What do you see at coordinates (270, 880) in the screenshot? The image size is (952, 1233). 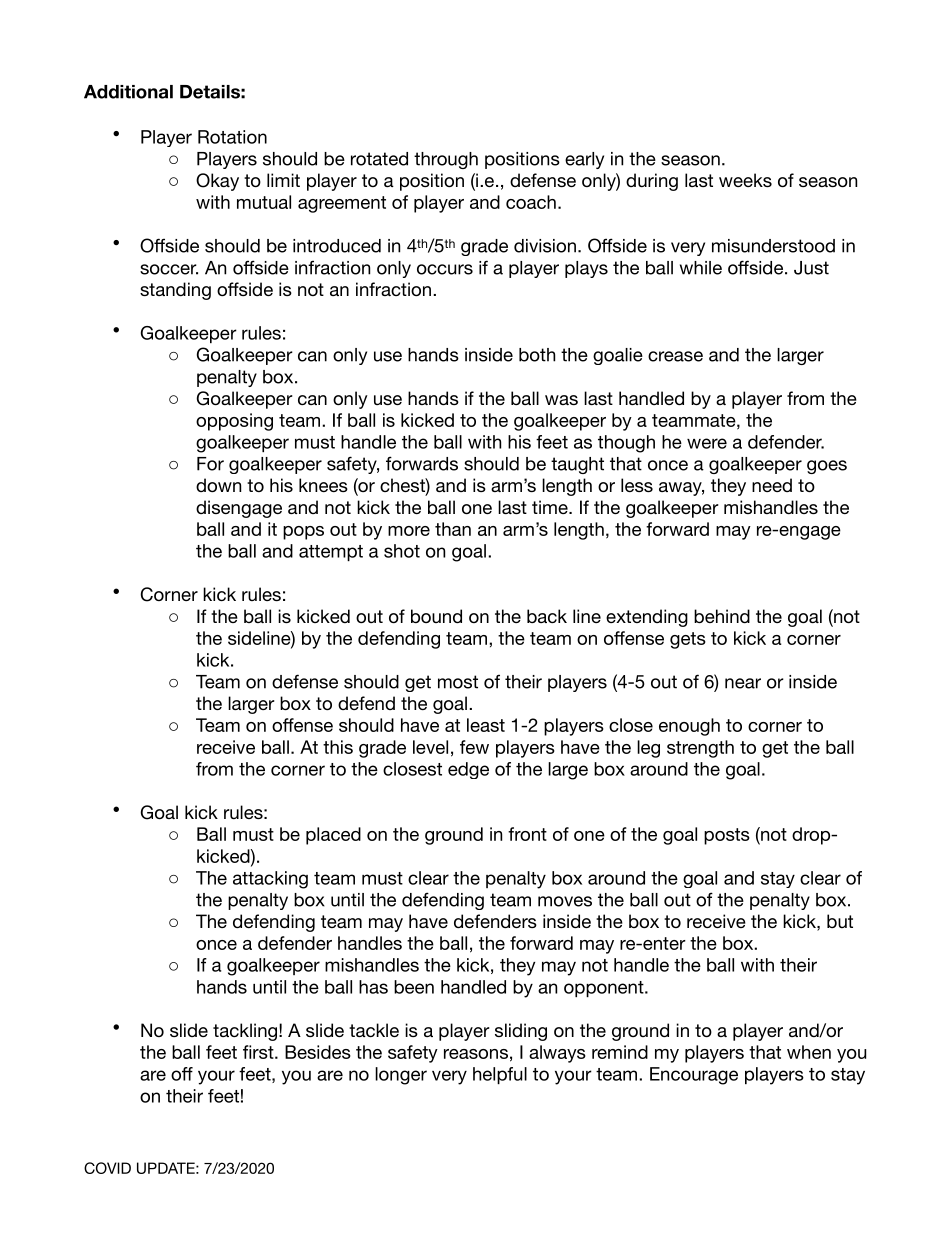 I see `attacking` at bounding box center [270, 880].
